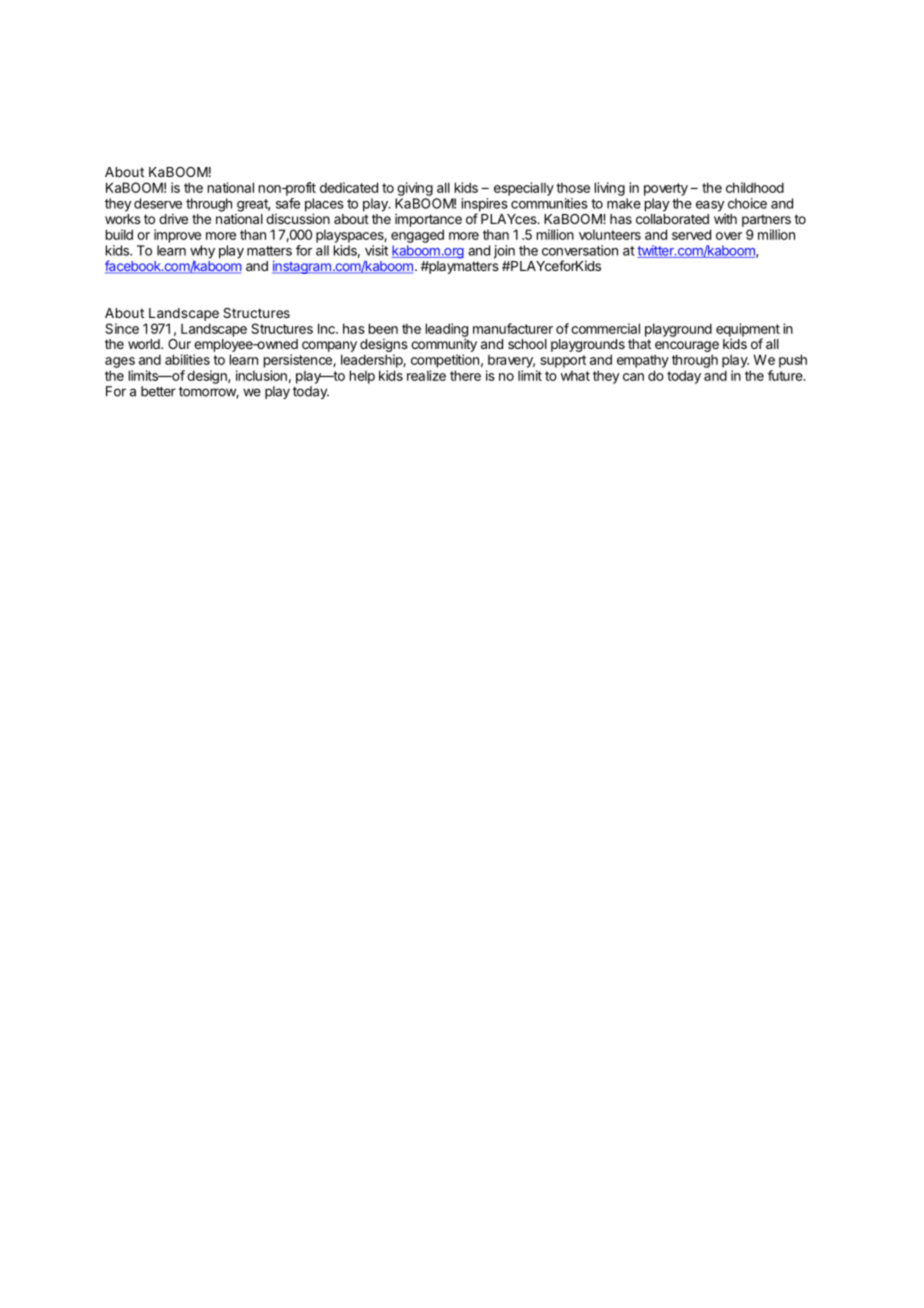 The image size is (924, 1308). Describe the element at coordinates (158, 203) in the image. I see `deserve` at that location.
